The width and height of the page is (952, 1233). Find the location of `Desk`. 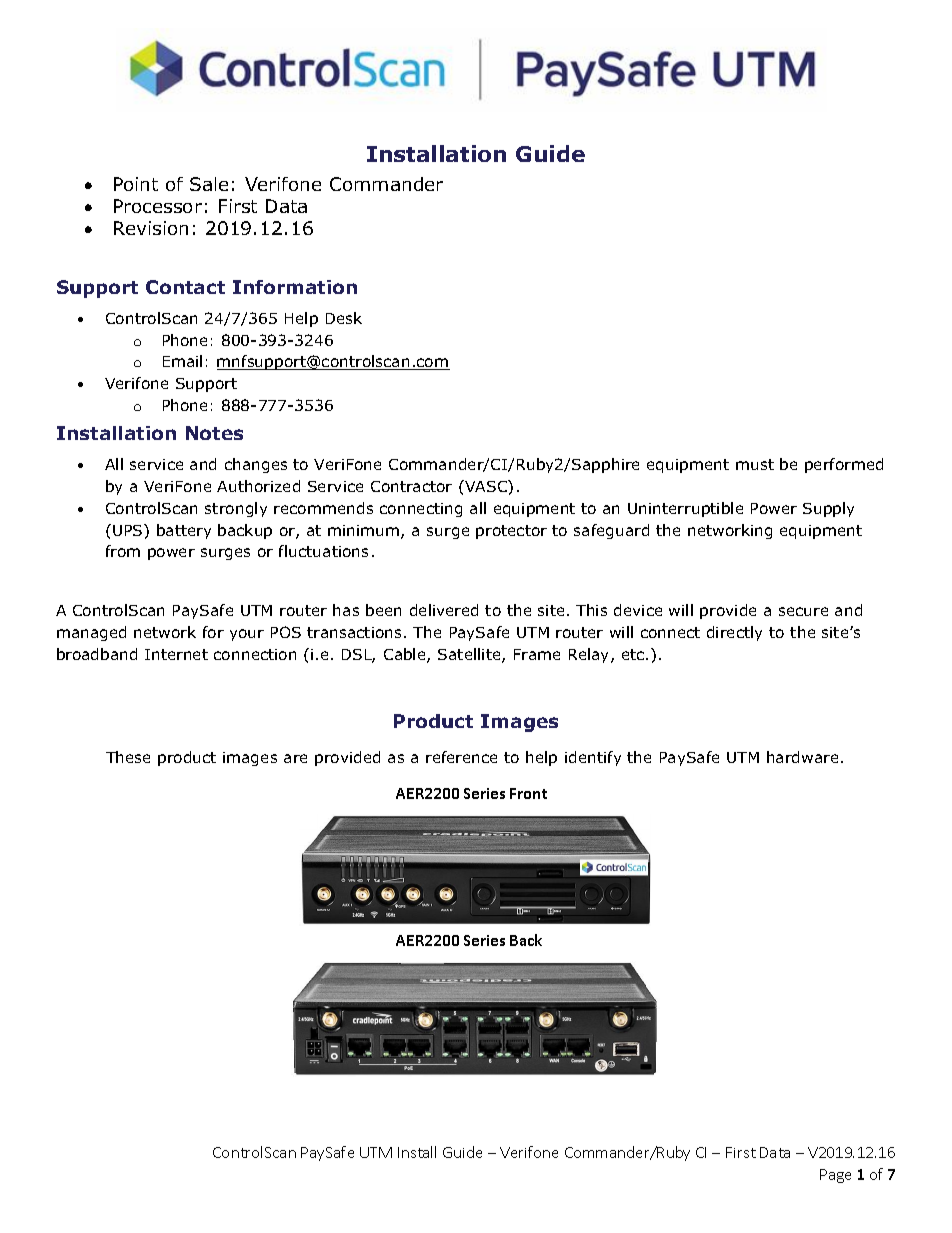

Desk is located at coordinates (344, 318).
